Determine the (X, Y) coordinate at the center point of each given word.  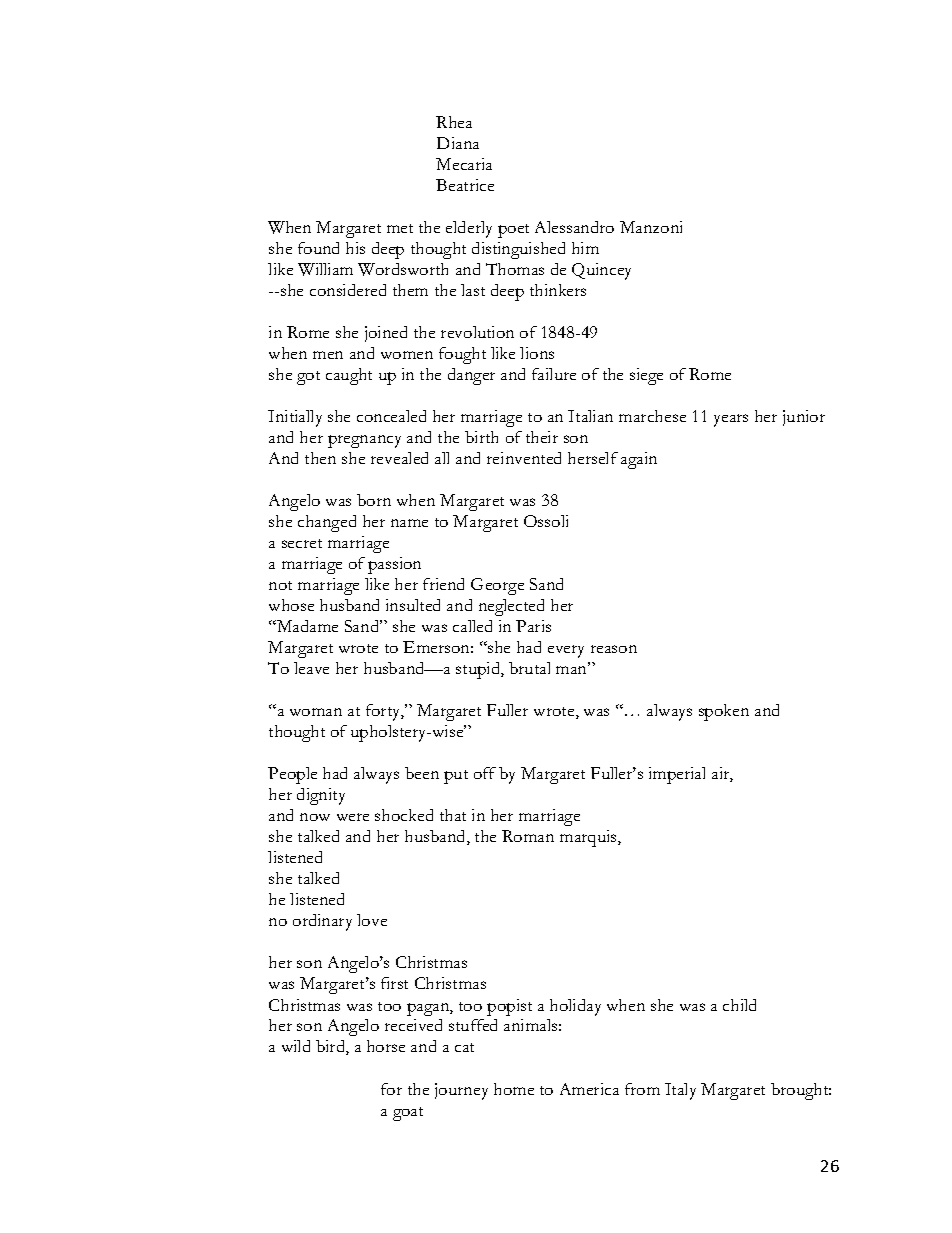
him (585, 248)
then (320, 458)
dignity (321, 796)
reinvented (524, 458)
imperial (677, 775)
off (485, 773)
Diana (458, 143)
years (731, 420)
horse (386, 1046)
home (514, 1089)
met (400, 228)
